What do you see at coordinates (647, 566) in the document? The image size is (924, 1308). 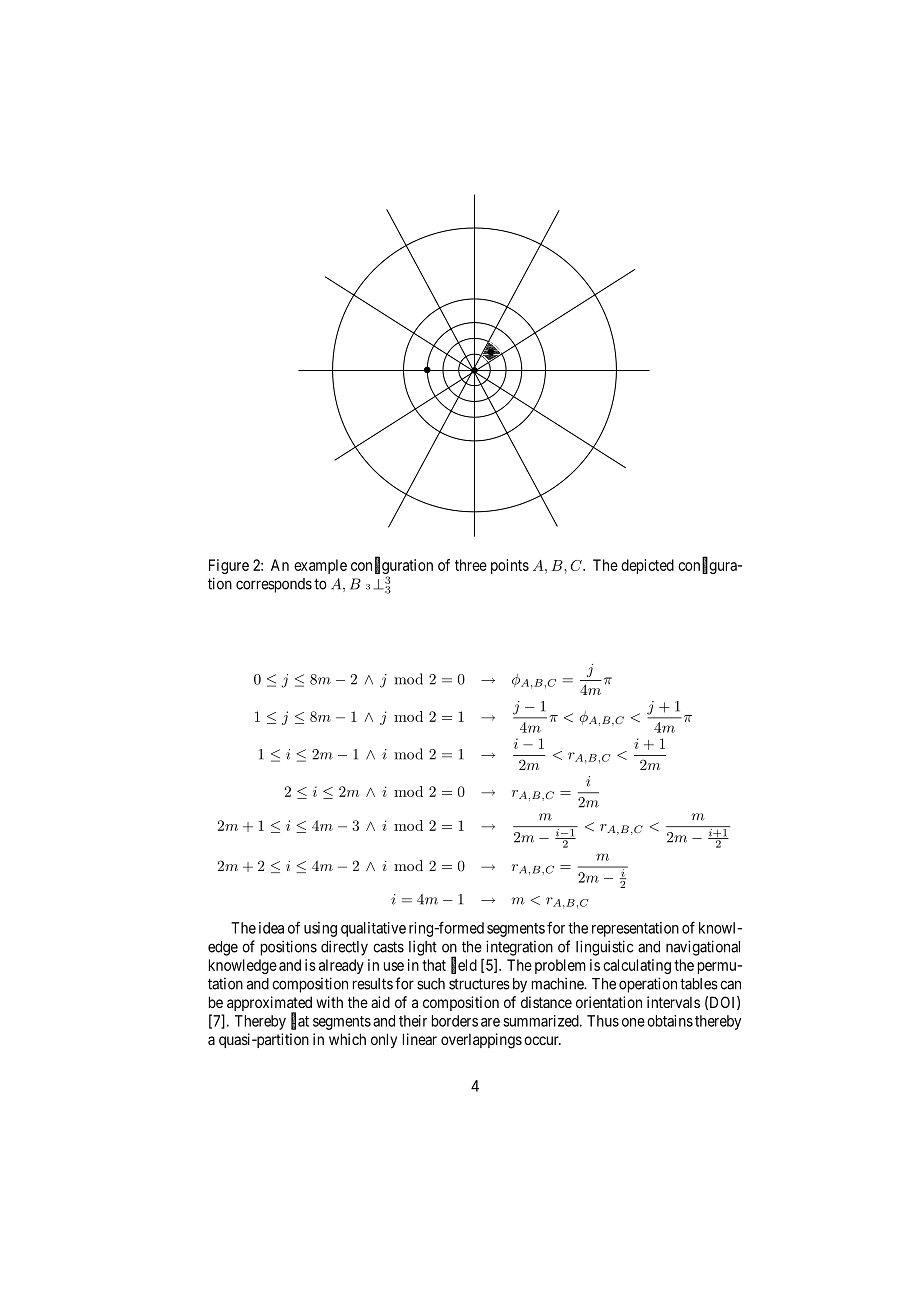 I see `depicted` at bounding box center [647, 566].
